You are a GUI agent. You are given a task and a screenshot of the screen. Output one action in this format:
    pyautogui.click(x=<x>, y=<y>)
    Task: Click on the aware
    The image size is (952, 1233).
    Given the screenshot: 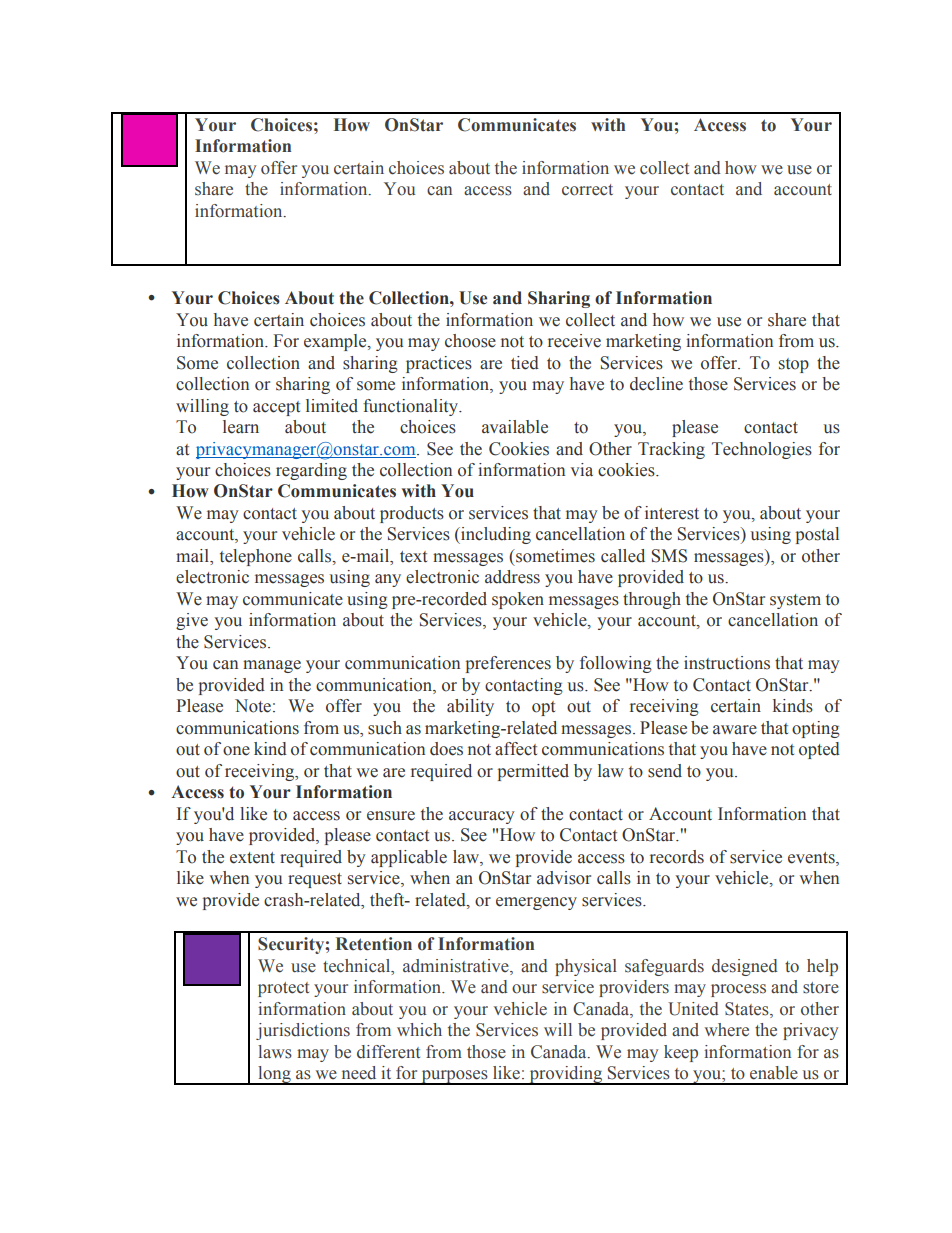 What is the action you would take?
    pyautogui.click(x=735, y=730)
